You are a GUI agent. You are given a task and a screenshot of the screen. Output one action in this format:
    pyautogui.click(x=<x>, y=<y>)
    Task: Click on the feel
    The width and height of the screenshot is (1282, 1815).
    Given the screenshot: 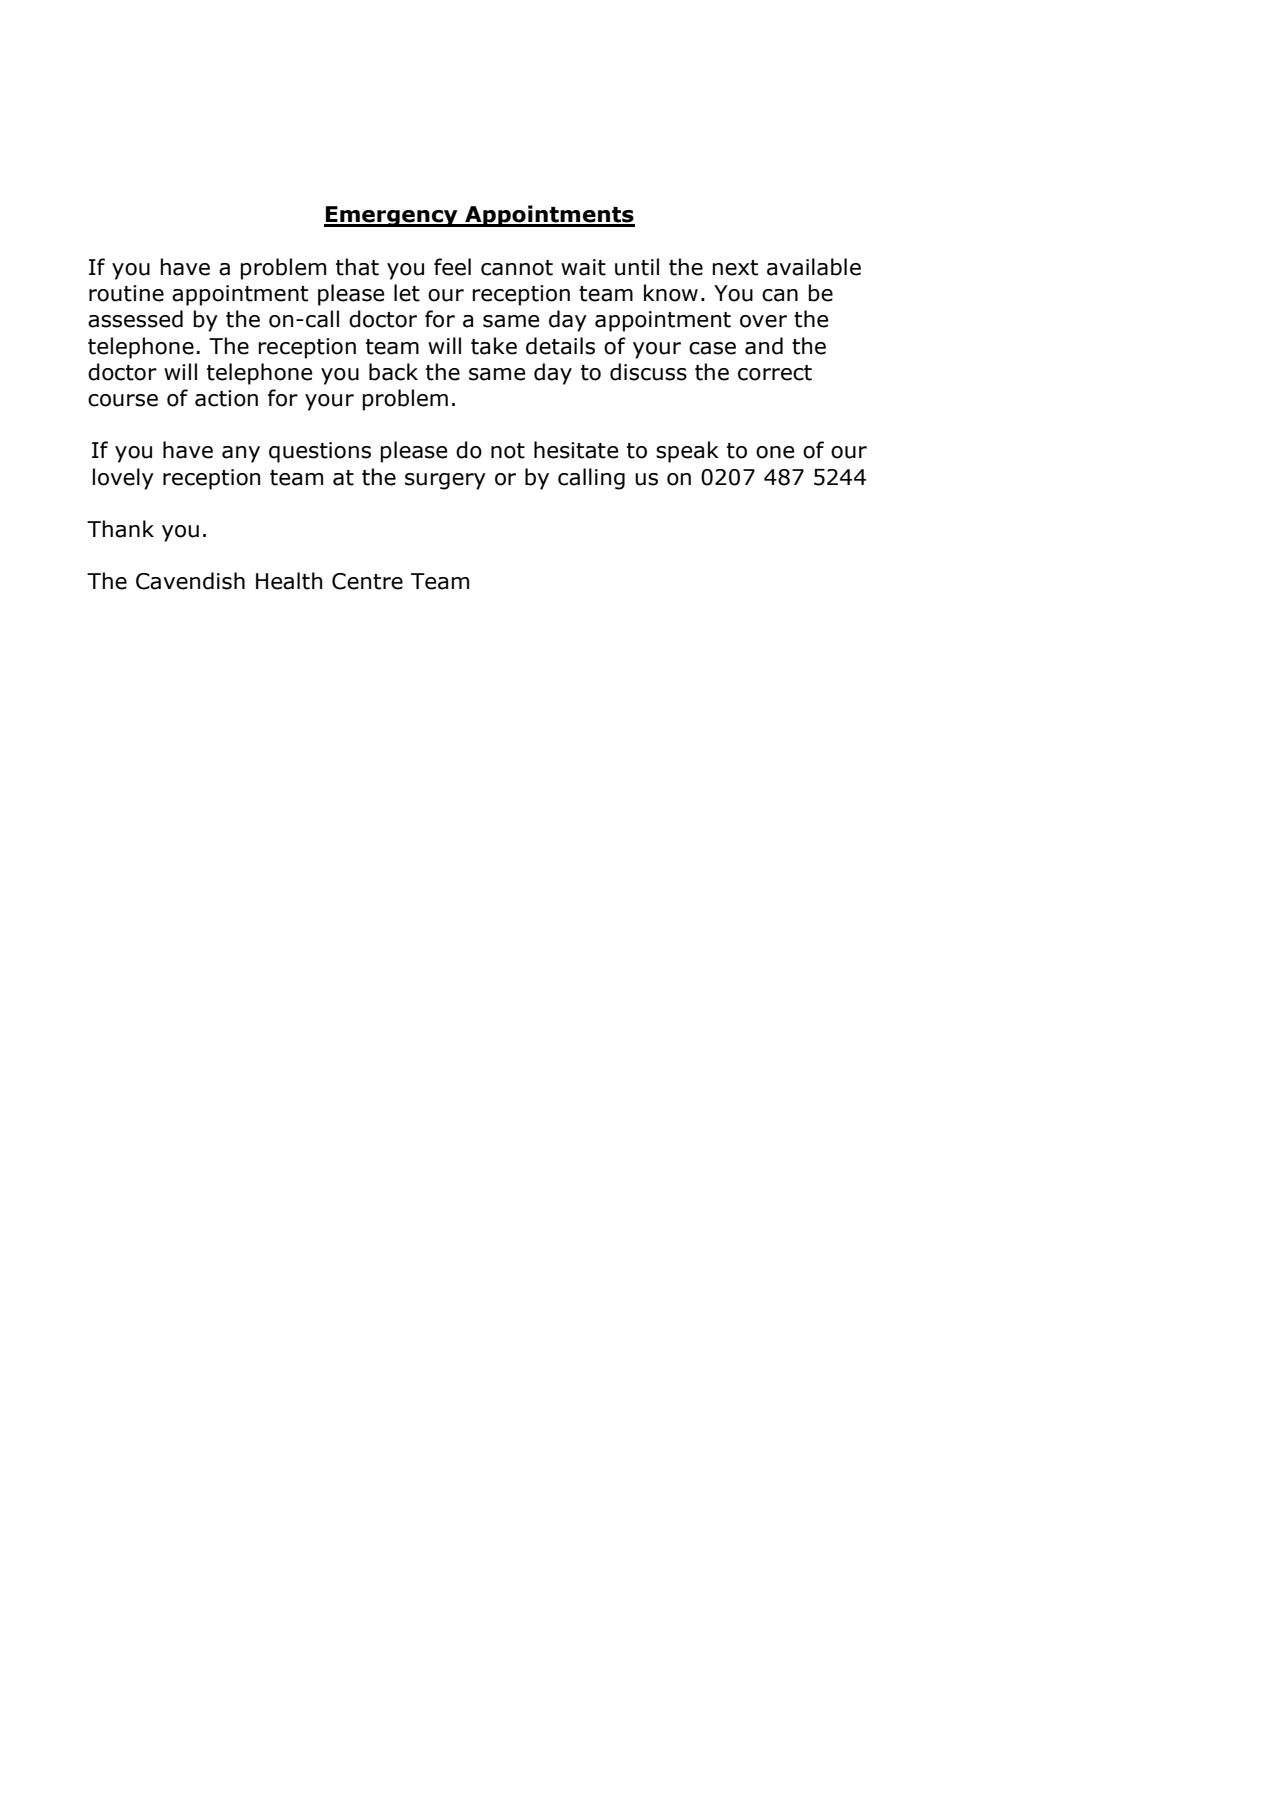 What is the action you would take?
    pyautogui.click(x=452, y=267)
